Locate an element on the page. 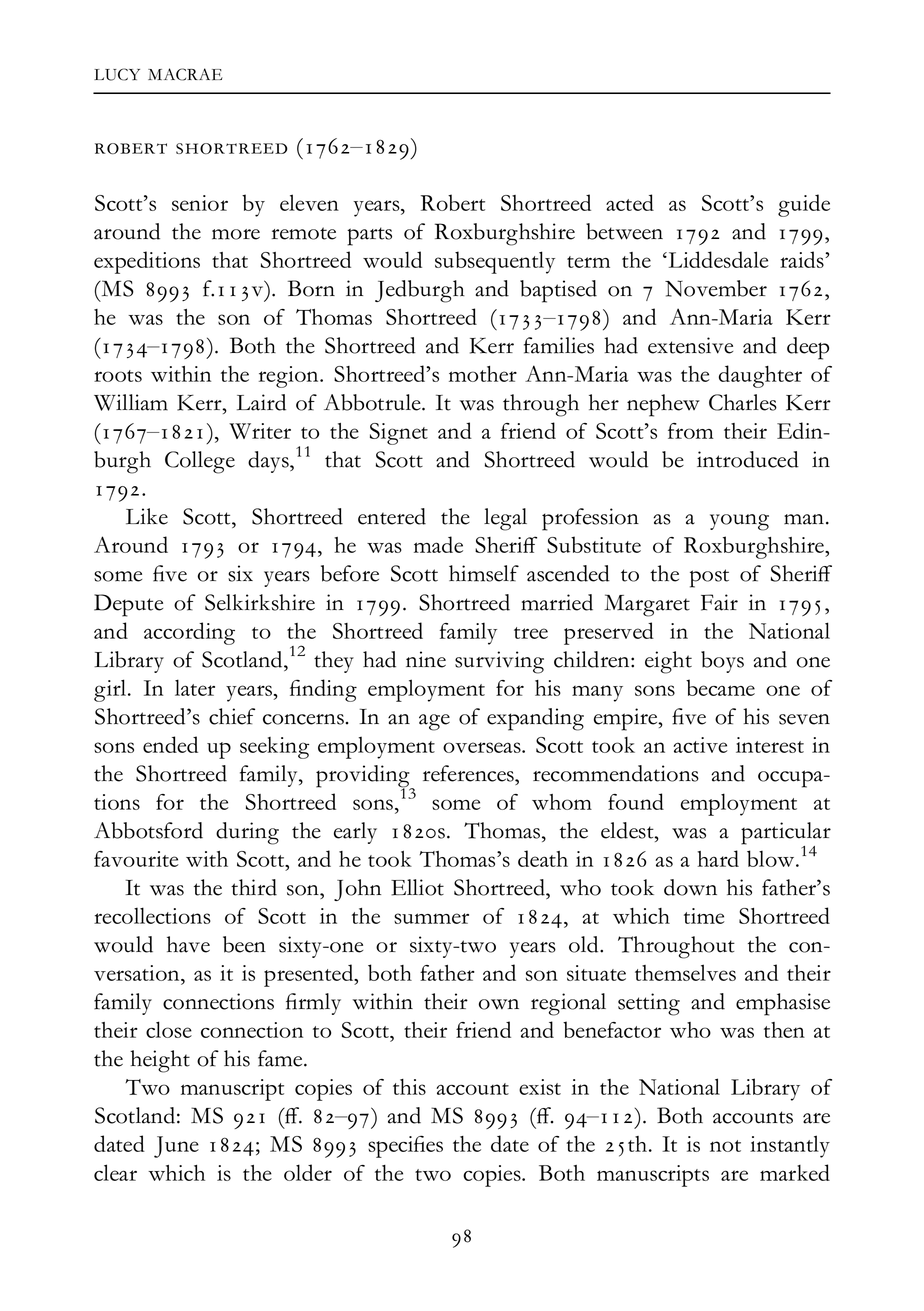  MACRAE is located at coordinates (185, 74).
